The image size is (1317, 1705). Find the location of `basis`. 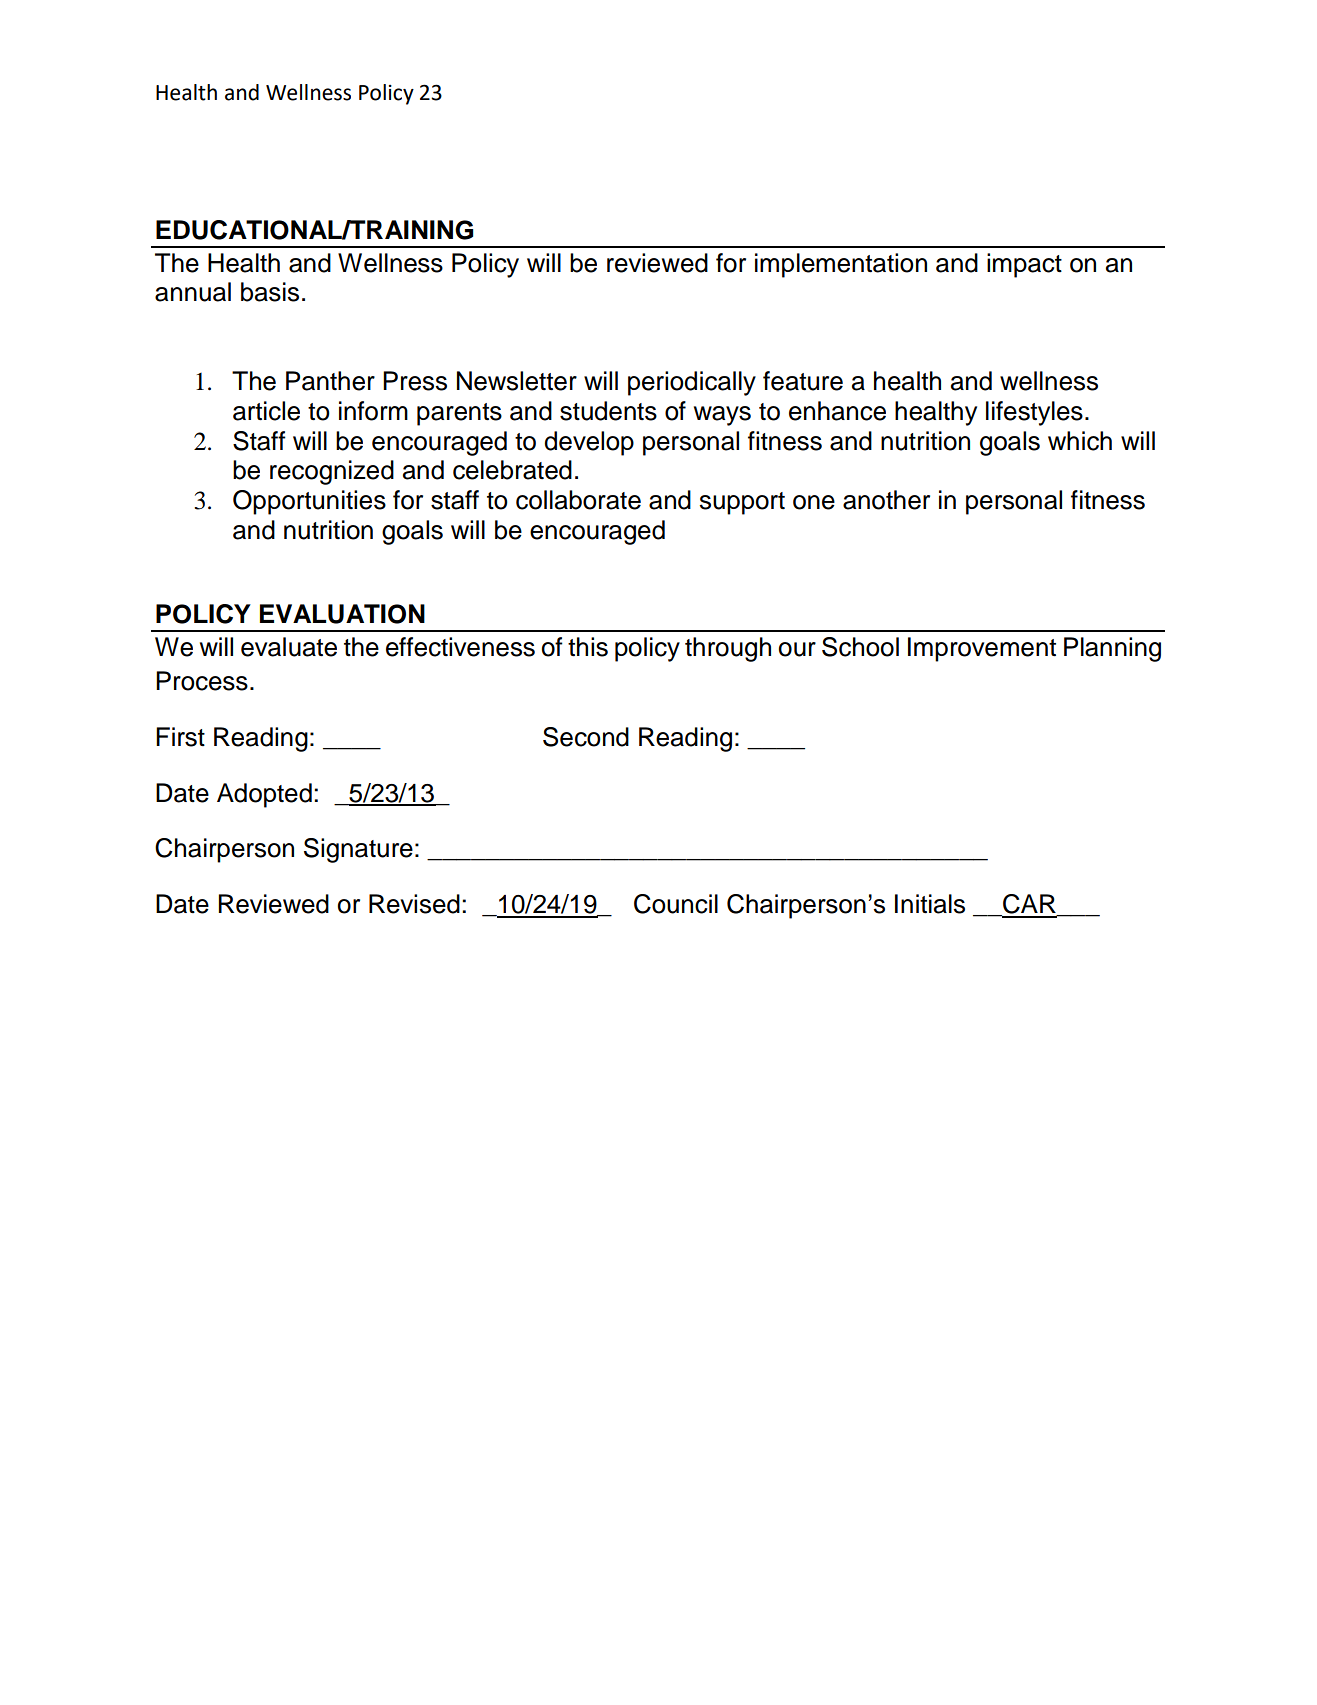

basis is located at coordinates (270, 292).
